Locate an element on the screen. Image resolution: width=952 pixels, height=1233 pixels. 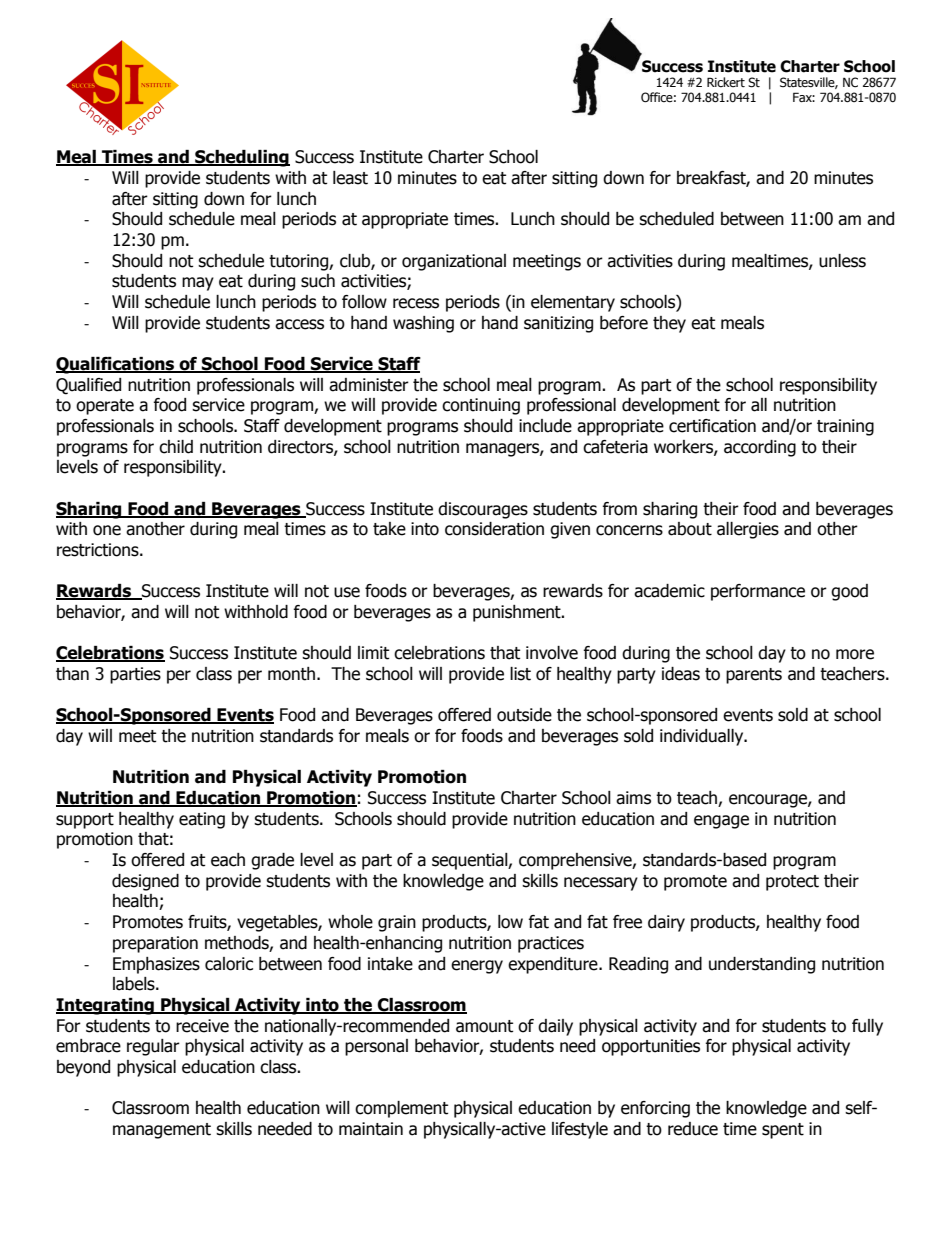
than is located at coordinates (72, 674).
